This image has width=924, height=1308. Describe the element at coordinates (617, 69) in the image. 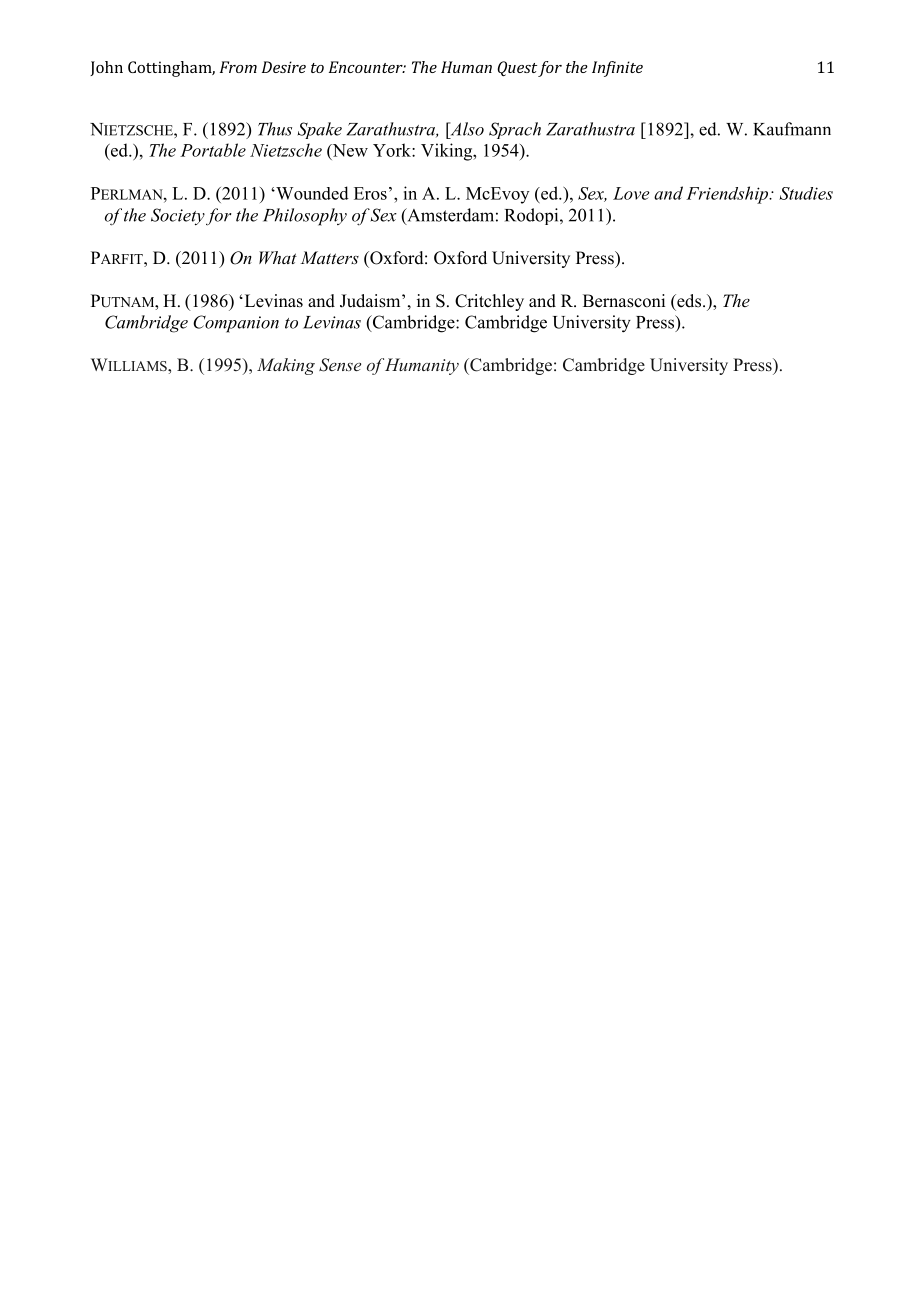

I see `Infinite` at that location.
